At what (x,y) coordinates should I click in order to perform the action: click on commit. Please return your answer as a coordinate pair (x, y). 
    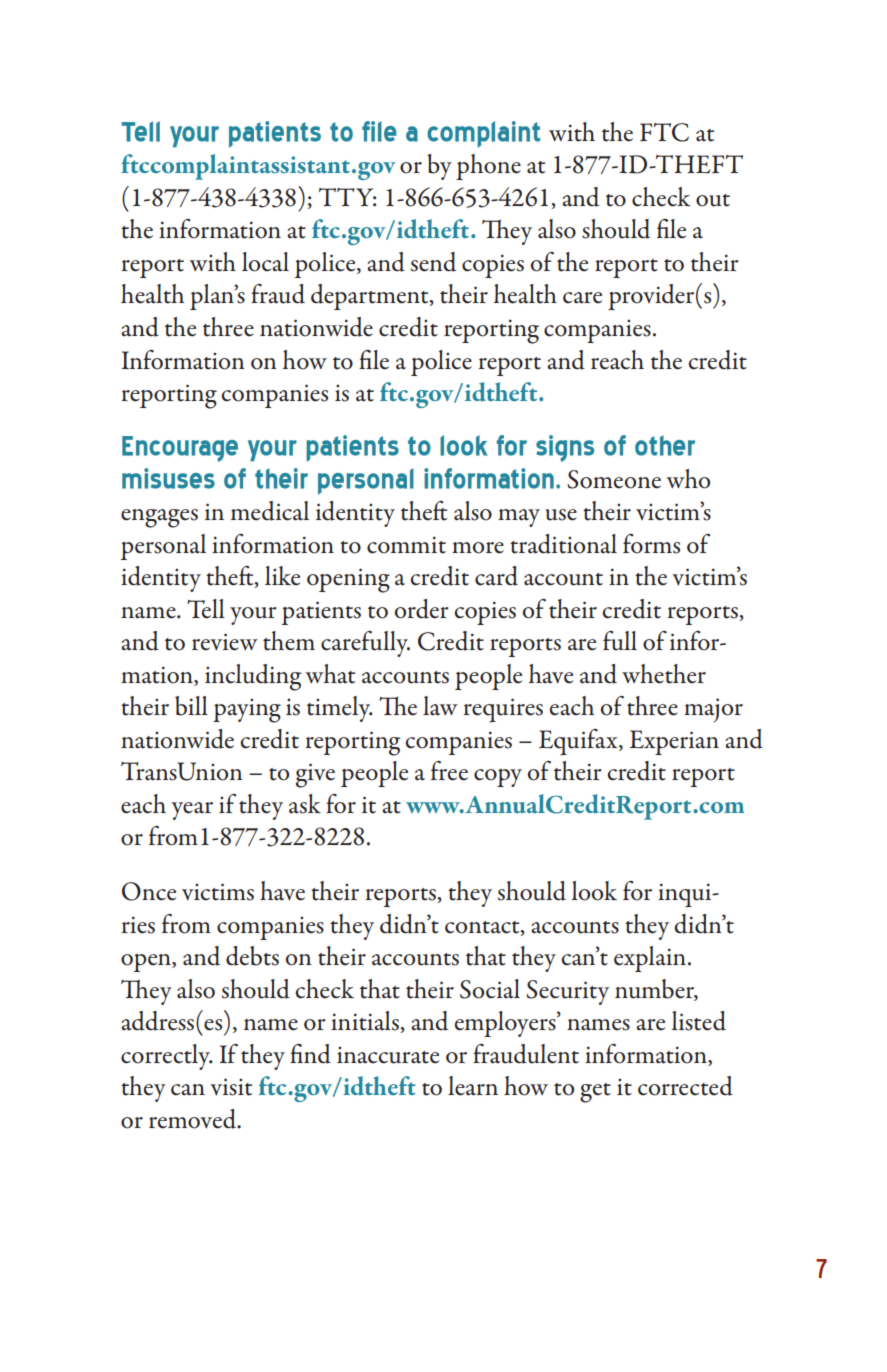
    Looking at the image, I should click on (406, 545).
